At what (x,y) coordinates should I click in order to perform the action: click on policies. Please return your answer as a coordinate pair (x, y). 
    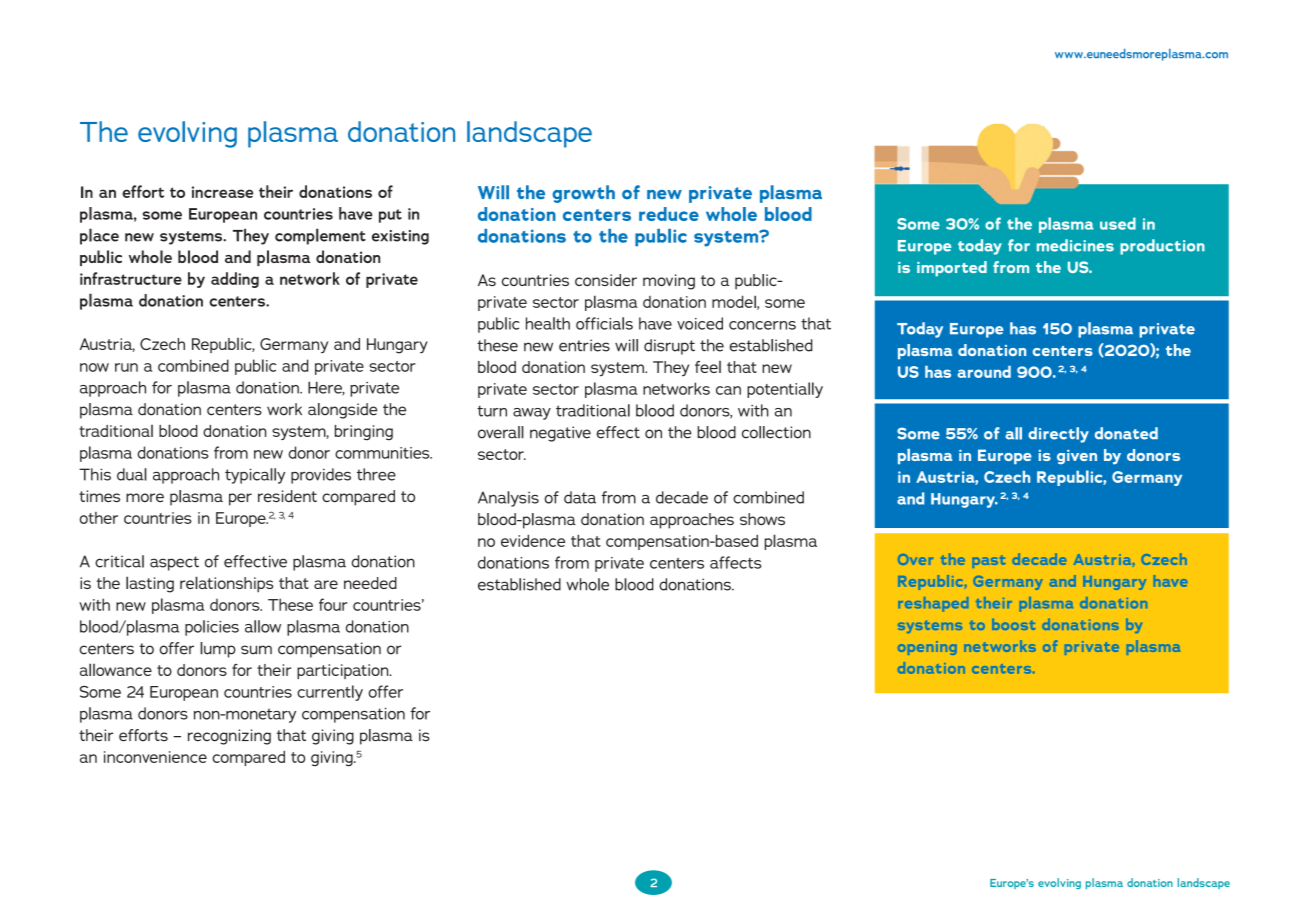
    Looking at the image, I should click on (212, 628).
